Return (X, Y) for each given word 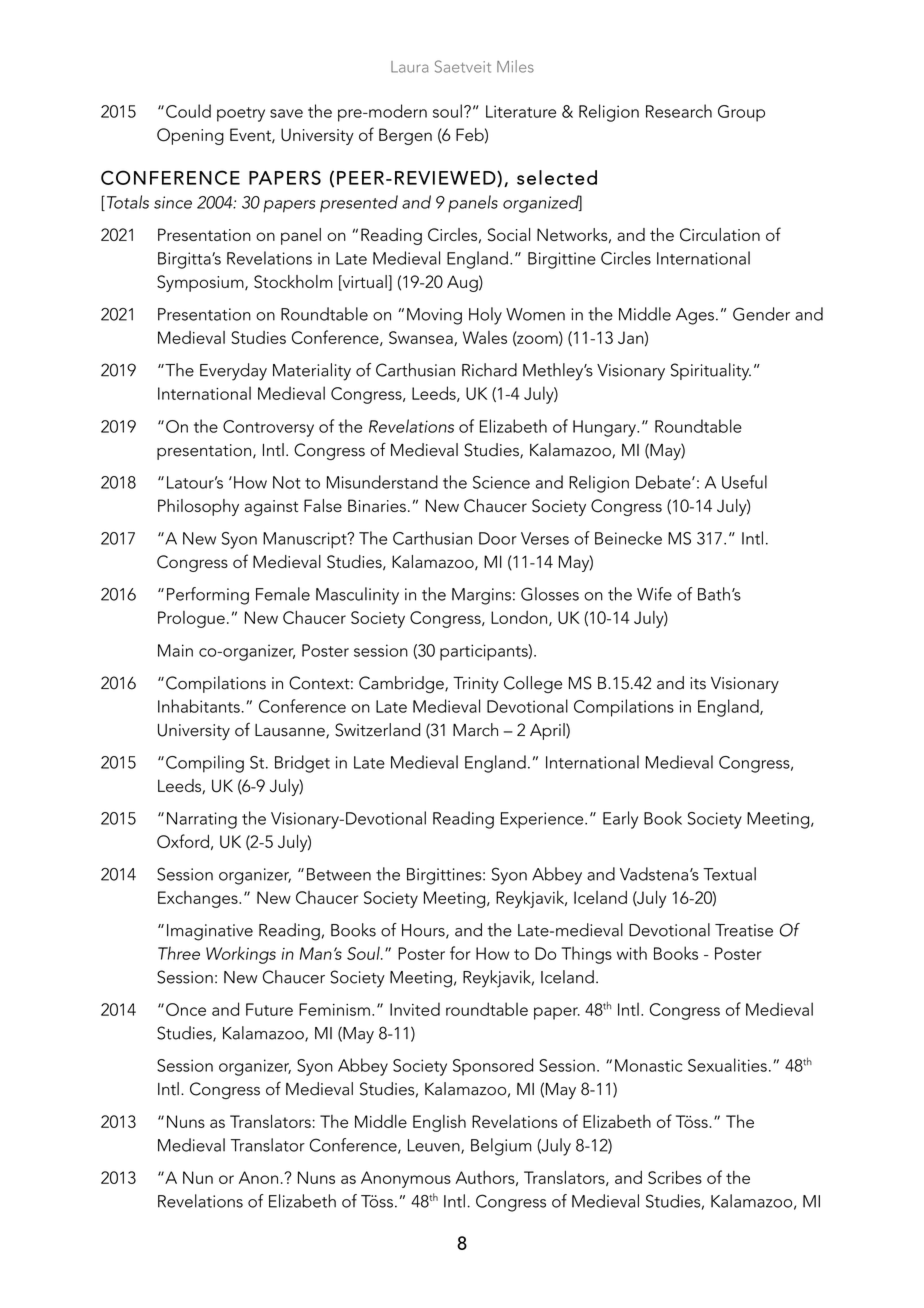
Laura (409, 67)
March (475, 730)
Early (620, 820)
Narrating (202, 820)
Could (188, 111)
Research (679, 111)
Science (501, 482)
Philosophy (198, 507)
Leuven (435, 1146)
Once (186, 1009)
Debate (664, 482)
